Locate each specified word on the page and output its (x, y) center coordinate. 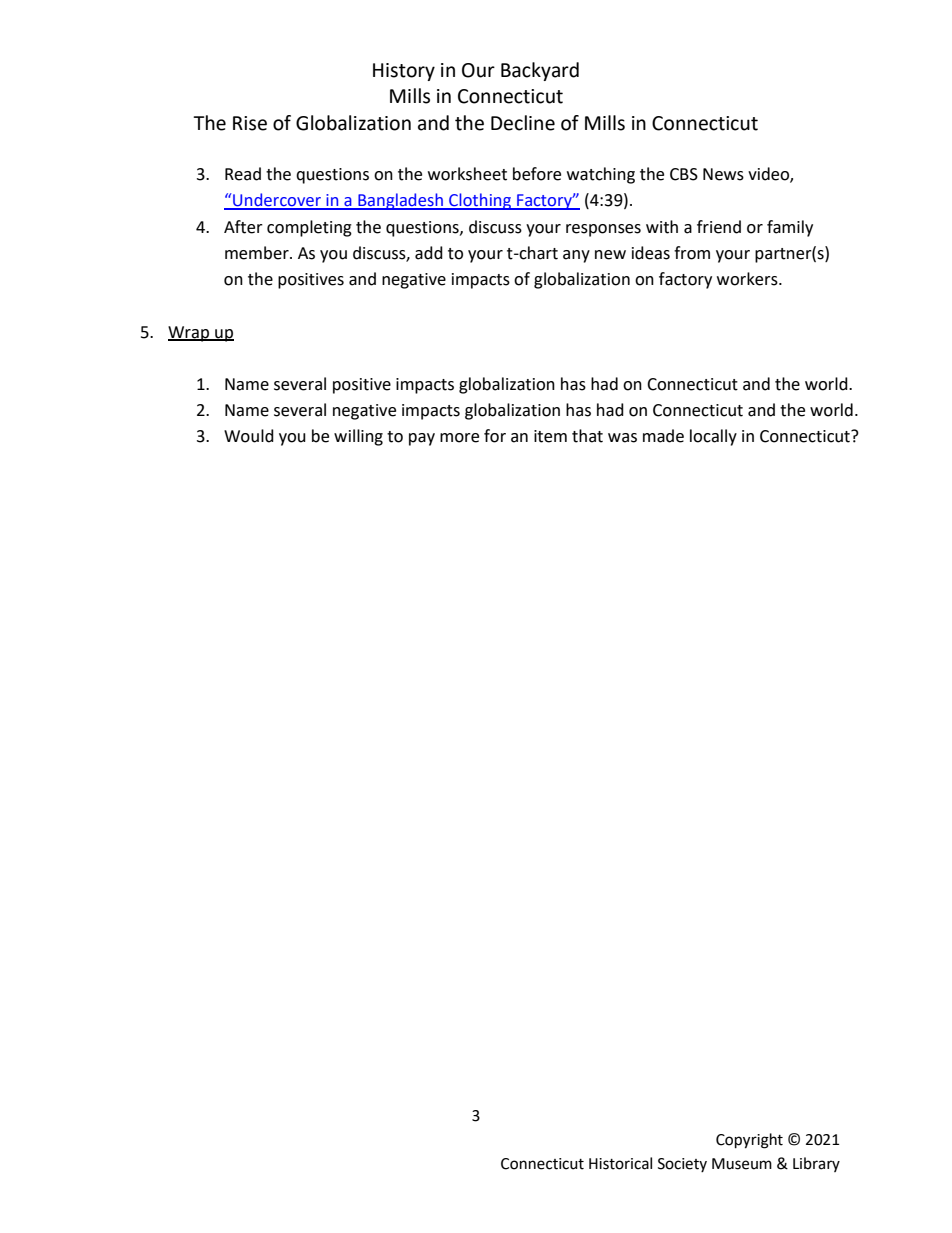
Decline (523, 123)
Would (249, 436)
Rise (250, 123)
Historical (620, 1163)
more (459, 438)
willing (358, 437)
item (550, 436)
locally (713, 437)
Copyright (749, 1141)
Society (682, 1165)
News (723, 174)
